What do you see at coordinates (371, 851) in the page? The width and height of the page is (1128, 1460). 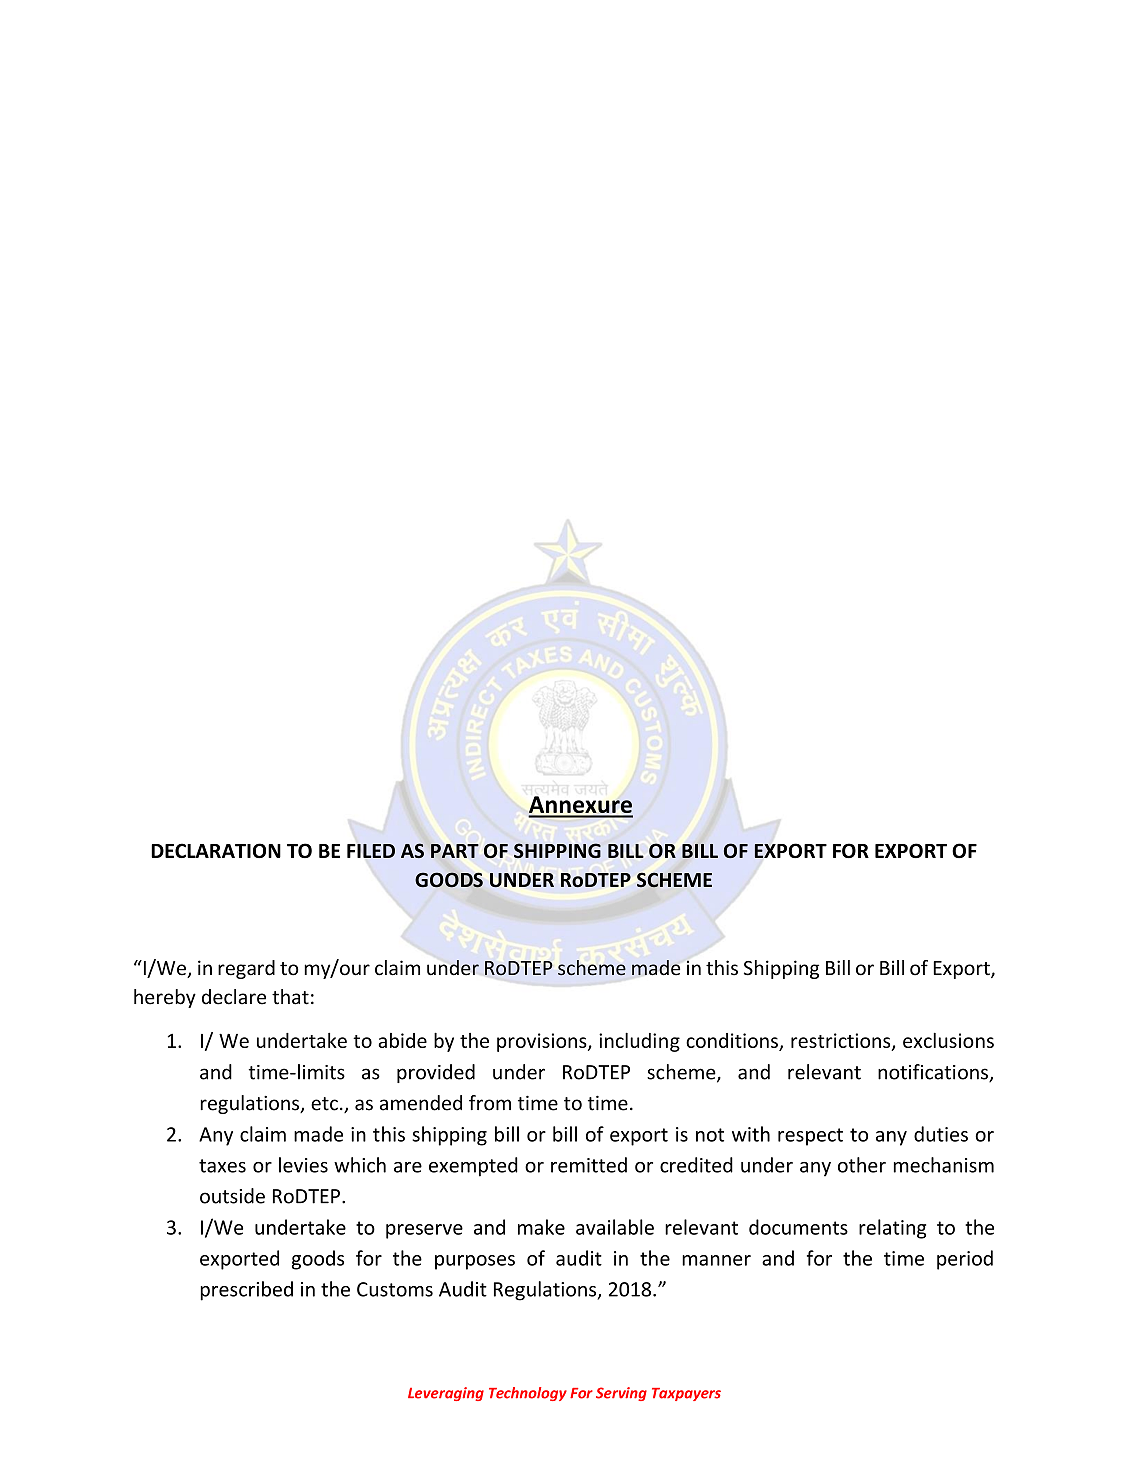 I see `FILED` at bounding box center [371, 851].
